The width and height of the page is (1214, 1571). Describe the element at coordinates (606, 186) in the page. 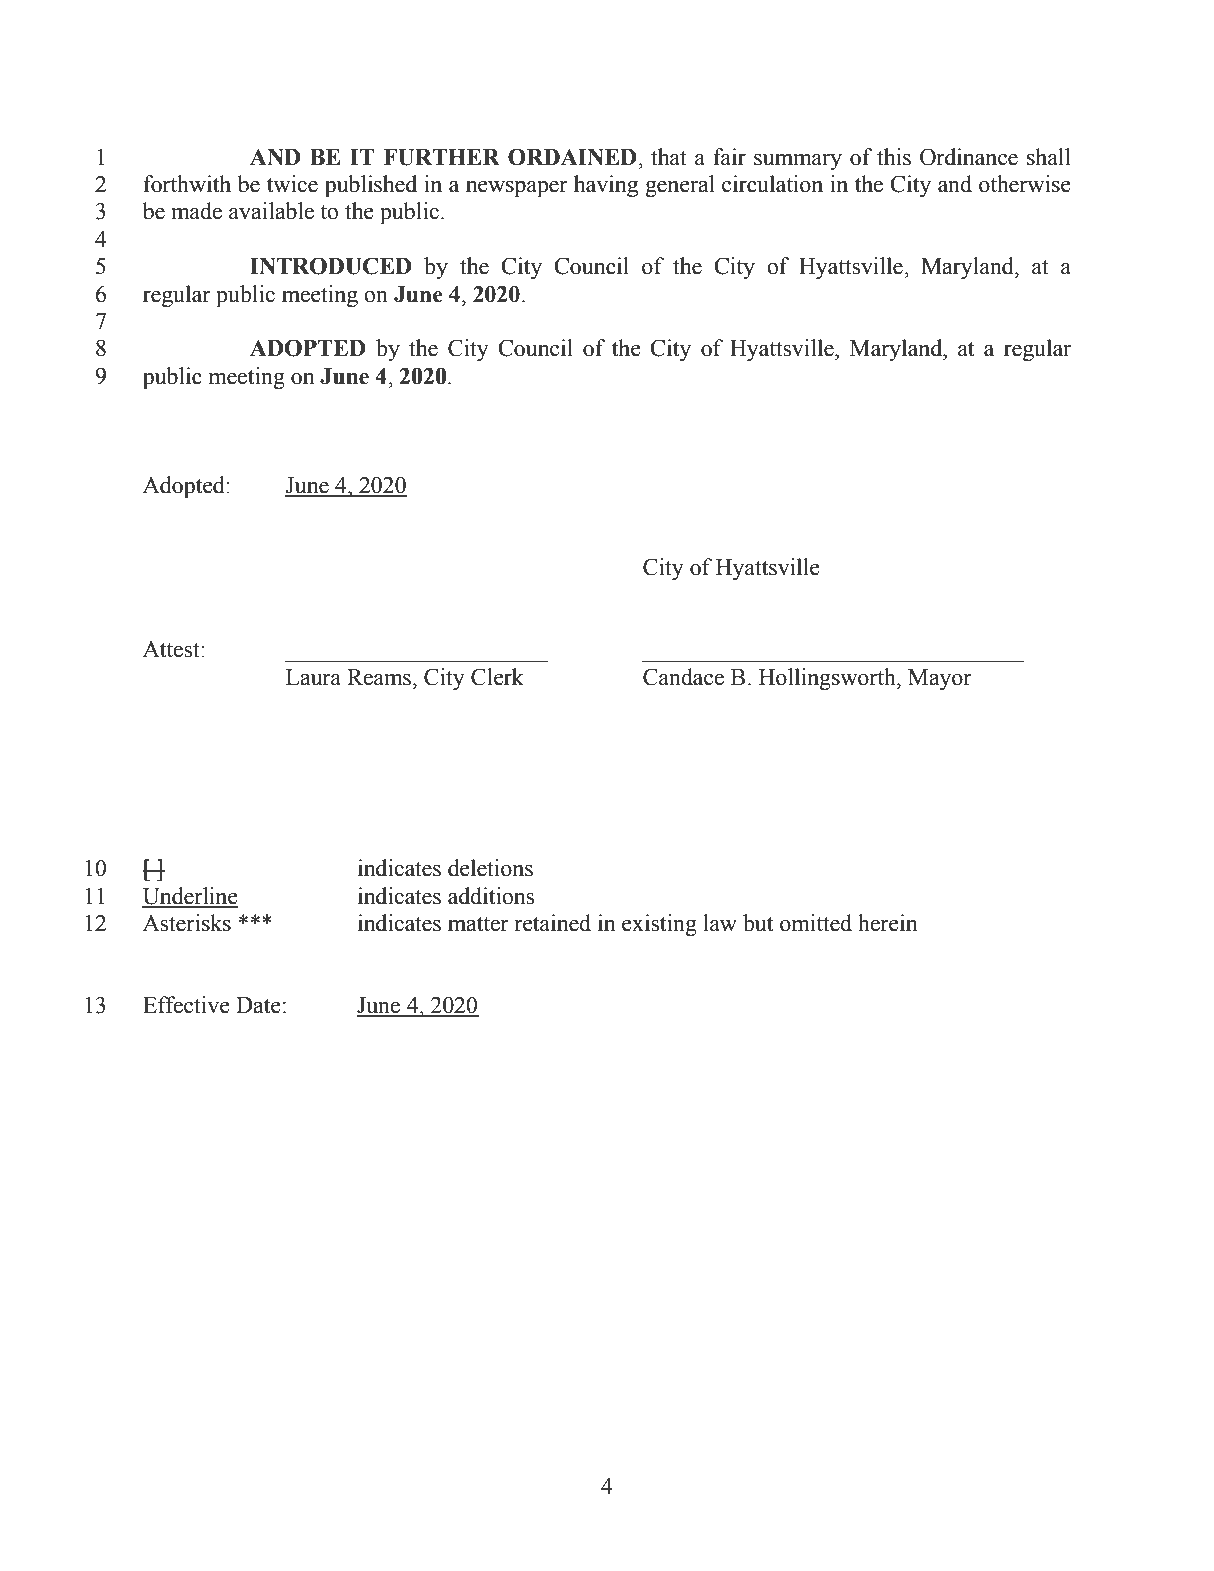

I see `having` at that location.
